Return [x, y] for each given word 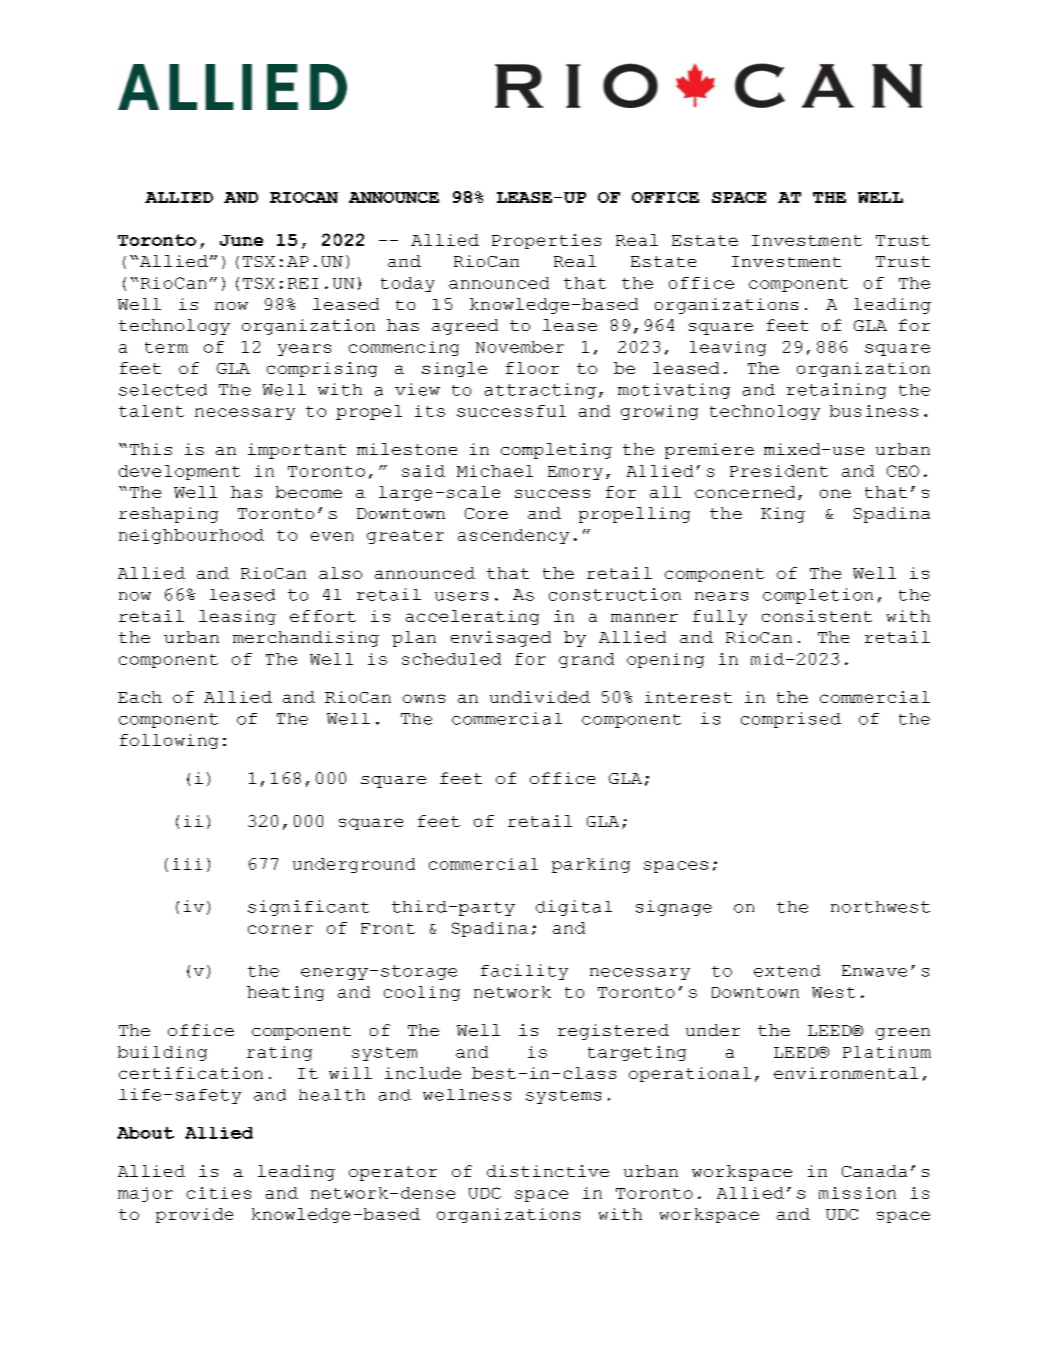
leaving [728, 348]
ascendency [513, 536]
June [241, 240]
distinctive [548, 1171]
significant [308, 908]
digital [574, 908]
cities [219, 1193]
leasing [237, 617]
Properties [546, 241]
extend [787, 971]
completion [818, 596]
